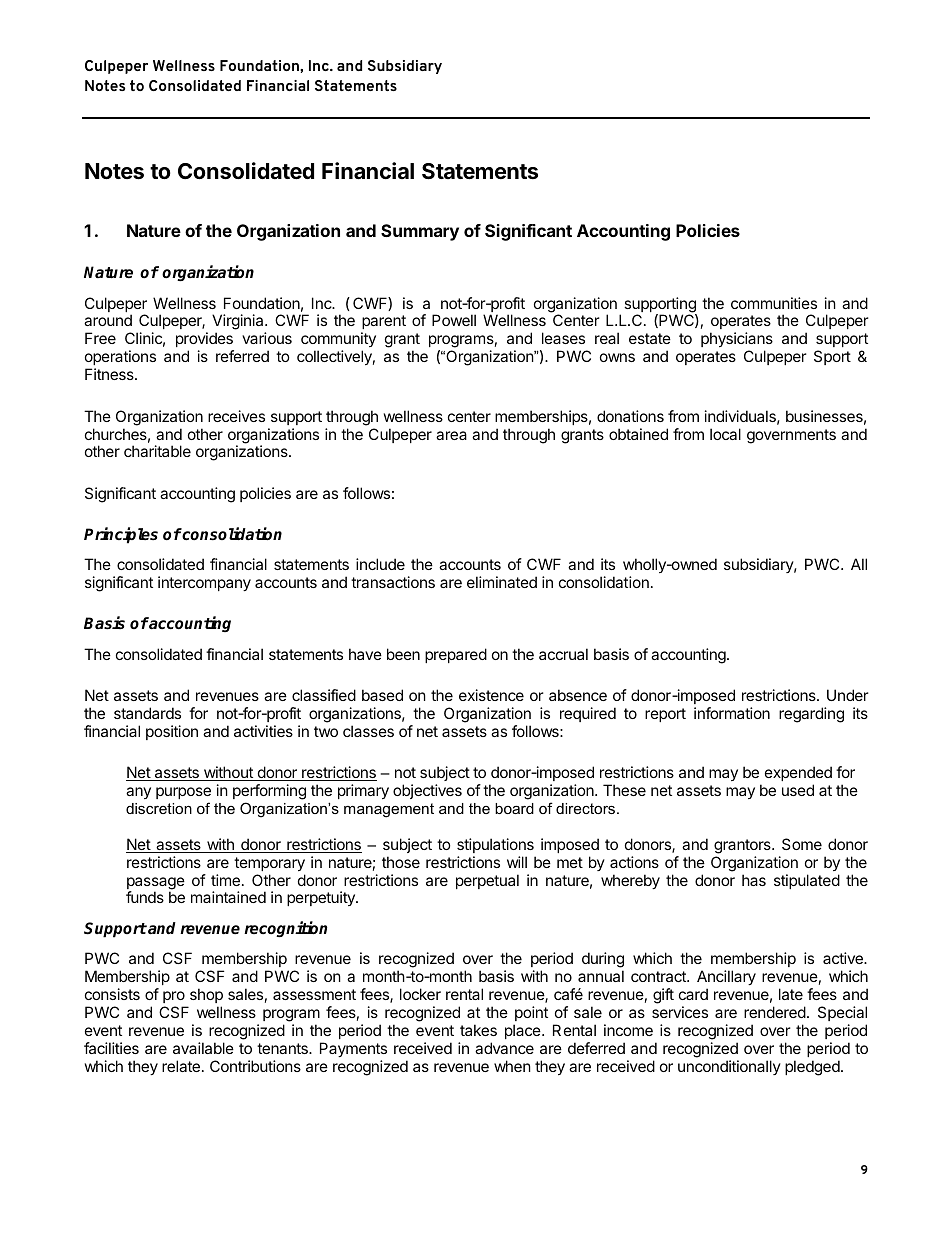 Image resolution: width=952 pixels, height=1233 pixels. Describe the element at coordinates (157, 451) in the page. I see `charitable` at that location.
